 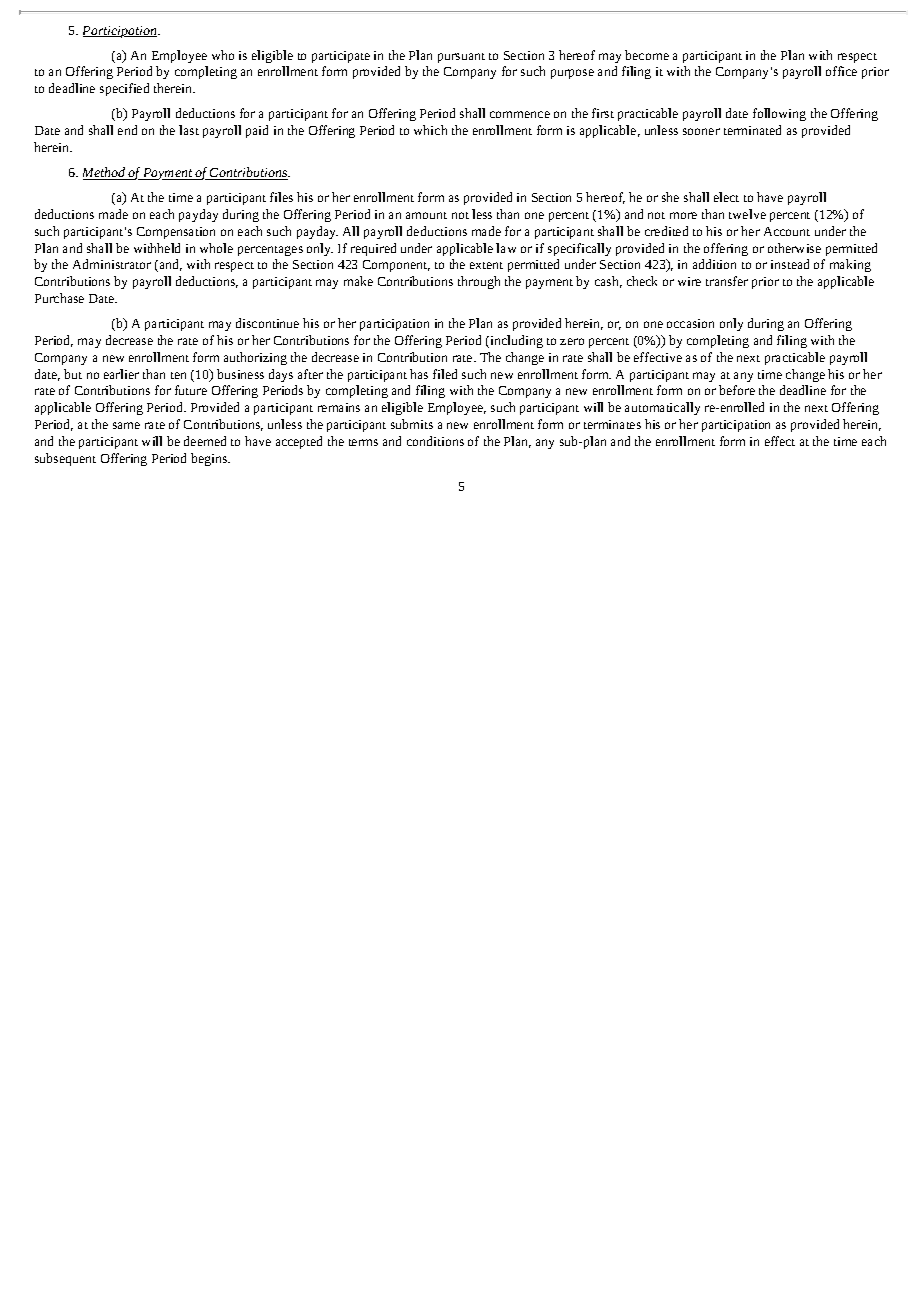 What do you see at coordinates (435, 441) in the page?
I see `conditions` at bounding box center [435, 441].
